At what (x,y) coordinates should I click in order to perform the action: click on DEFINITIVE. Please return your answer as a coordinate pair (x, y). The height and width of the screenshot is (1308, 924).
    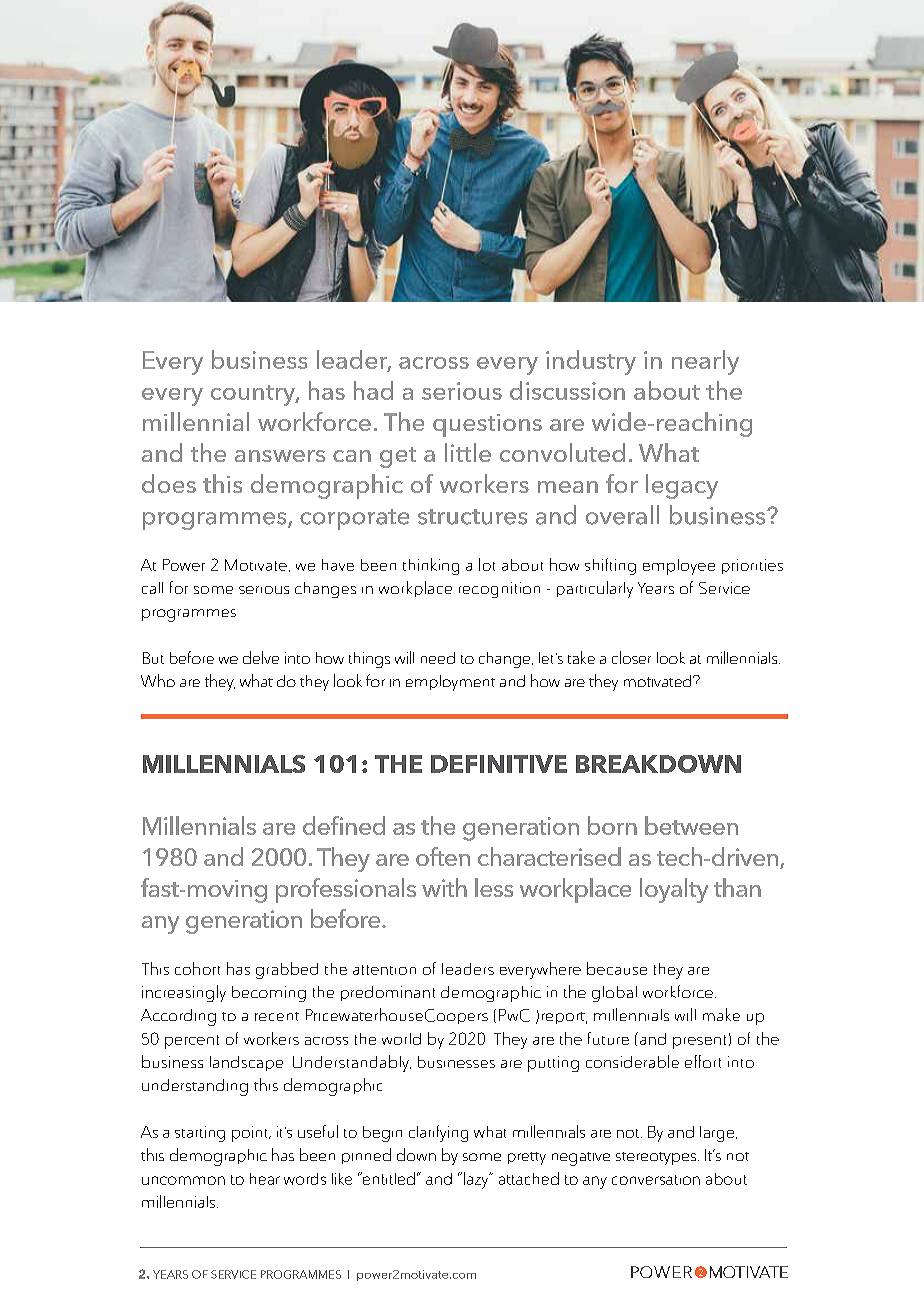
    Looking at the image, I should click on (499, 764).
